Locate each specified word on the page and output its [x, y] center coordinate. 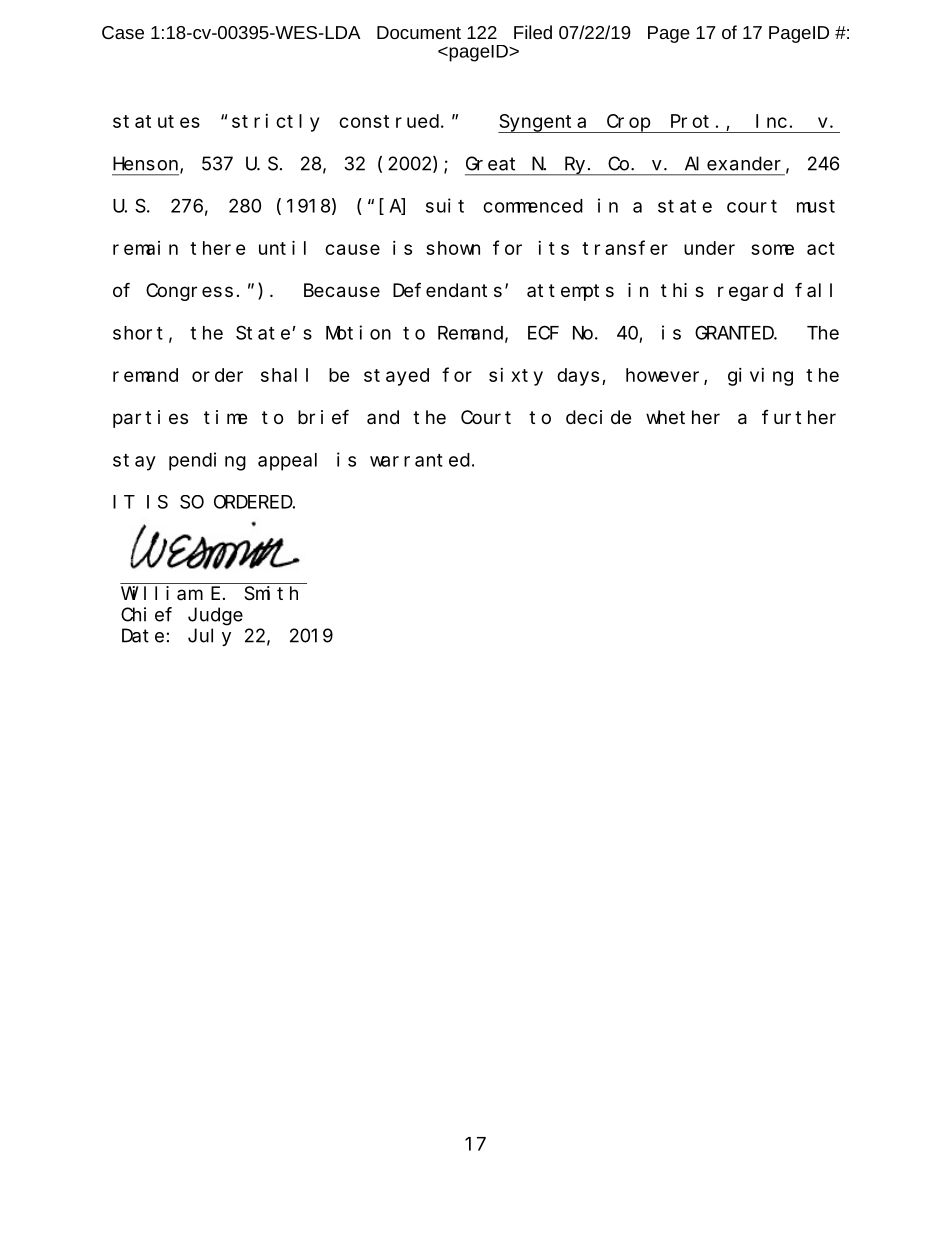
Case [123, 32]
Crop [628, 123]
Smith [271, 593]
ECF [543, 333]
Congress [189, 292]
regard [750, 292]
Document [419, 32]
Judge [215, 616]
